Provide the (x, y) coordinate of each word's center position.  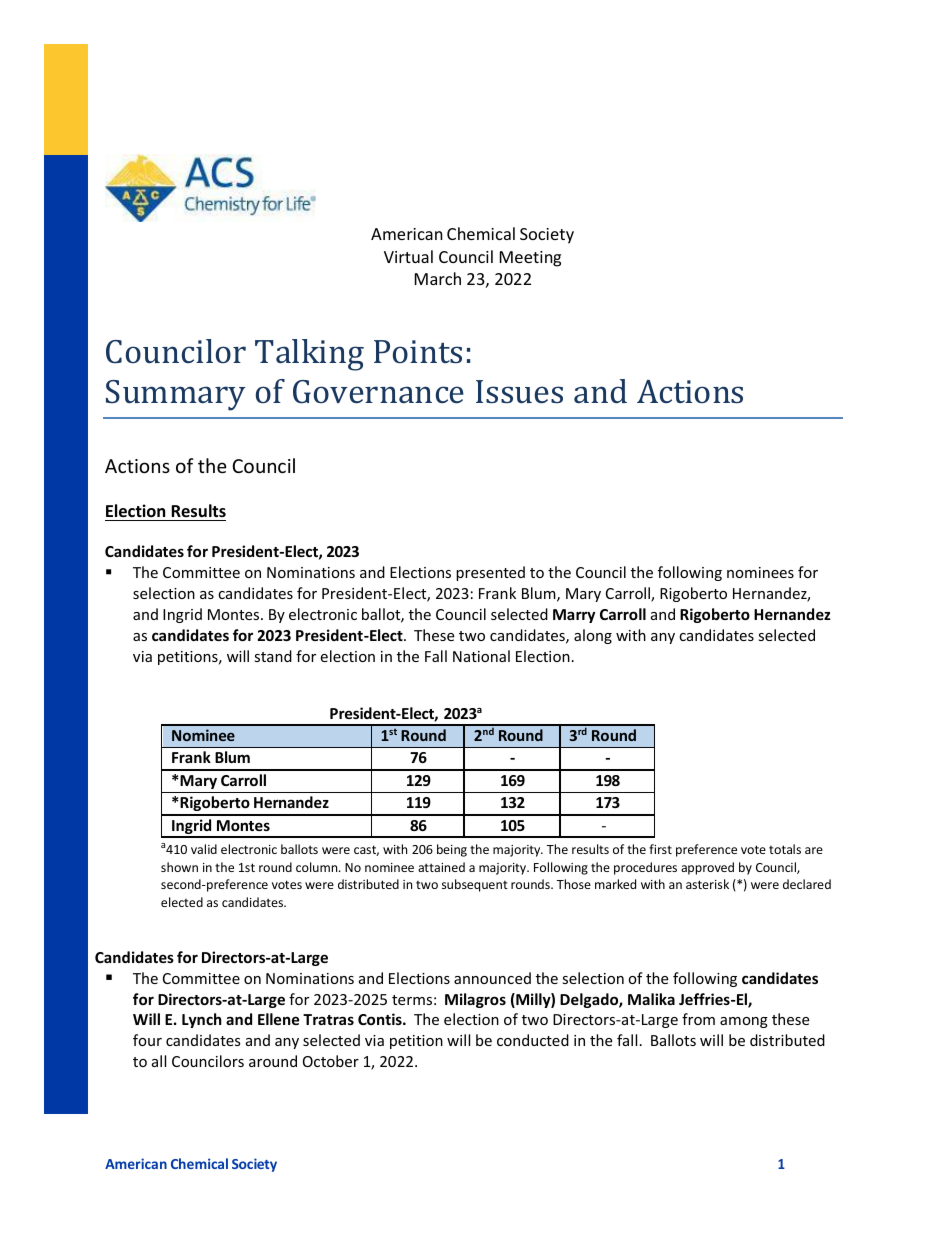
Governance (378, 392)
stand (273, 656)
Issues (519, 391)
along (593, 636)
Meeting (530, 259)
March (438, 278)
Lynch (202, 1020)
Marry (574, 616)
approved (707, 868)
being (452, 850)
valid (204, 849)
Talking (309, 355)
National (481, 656)
